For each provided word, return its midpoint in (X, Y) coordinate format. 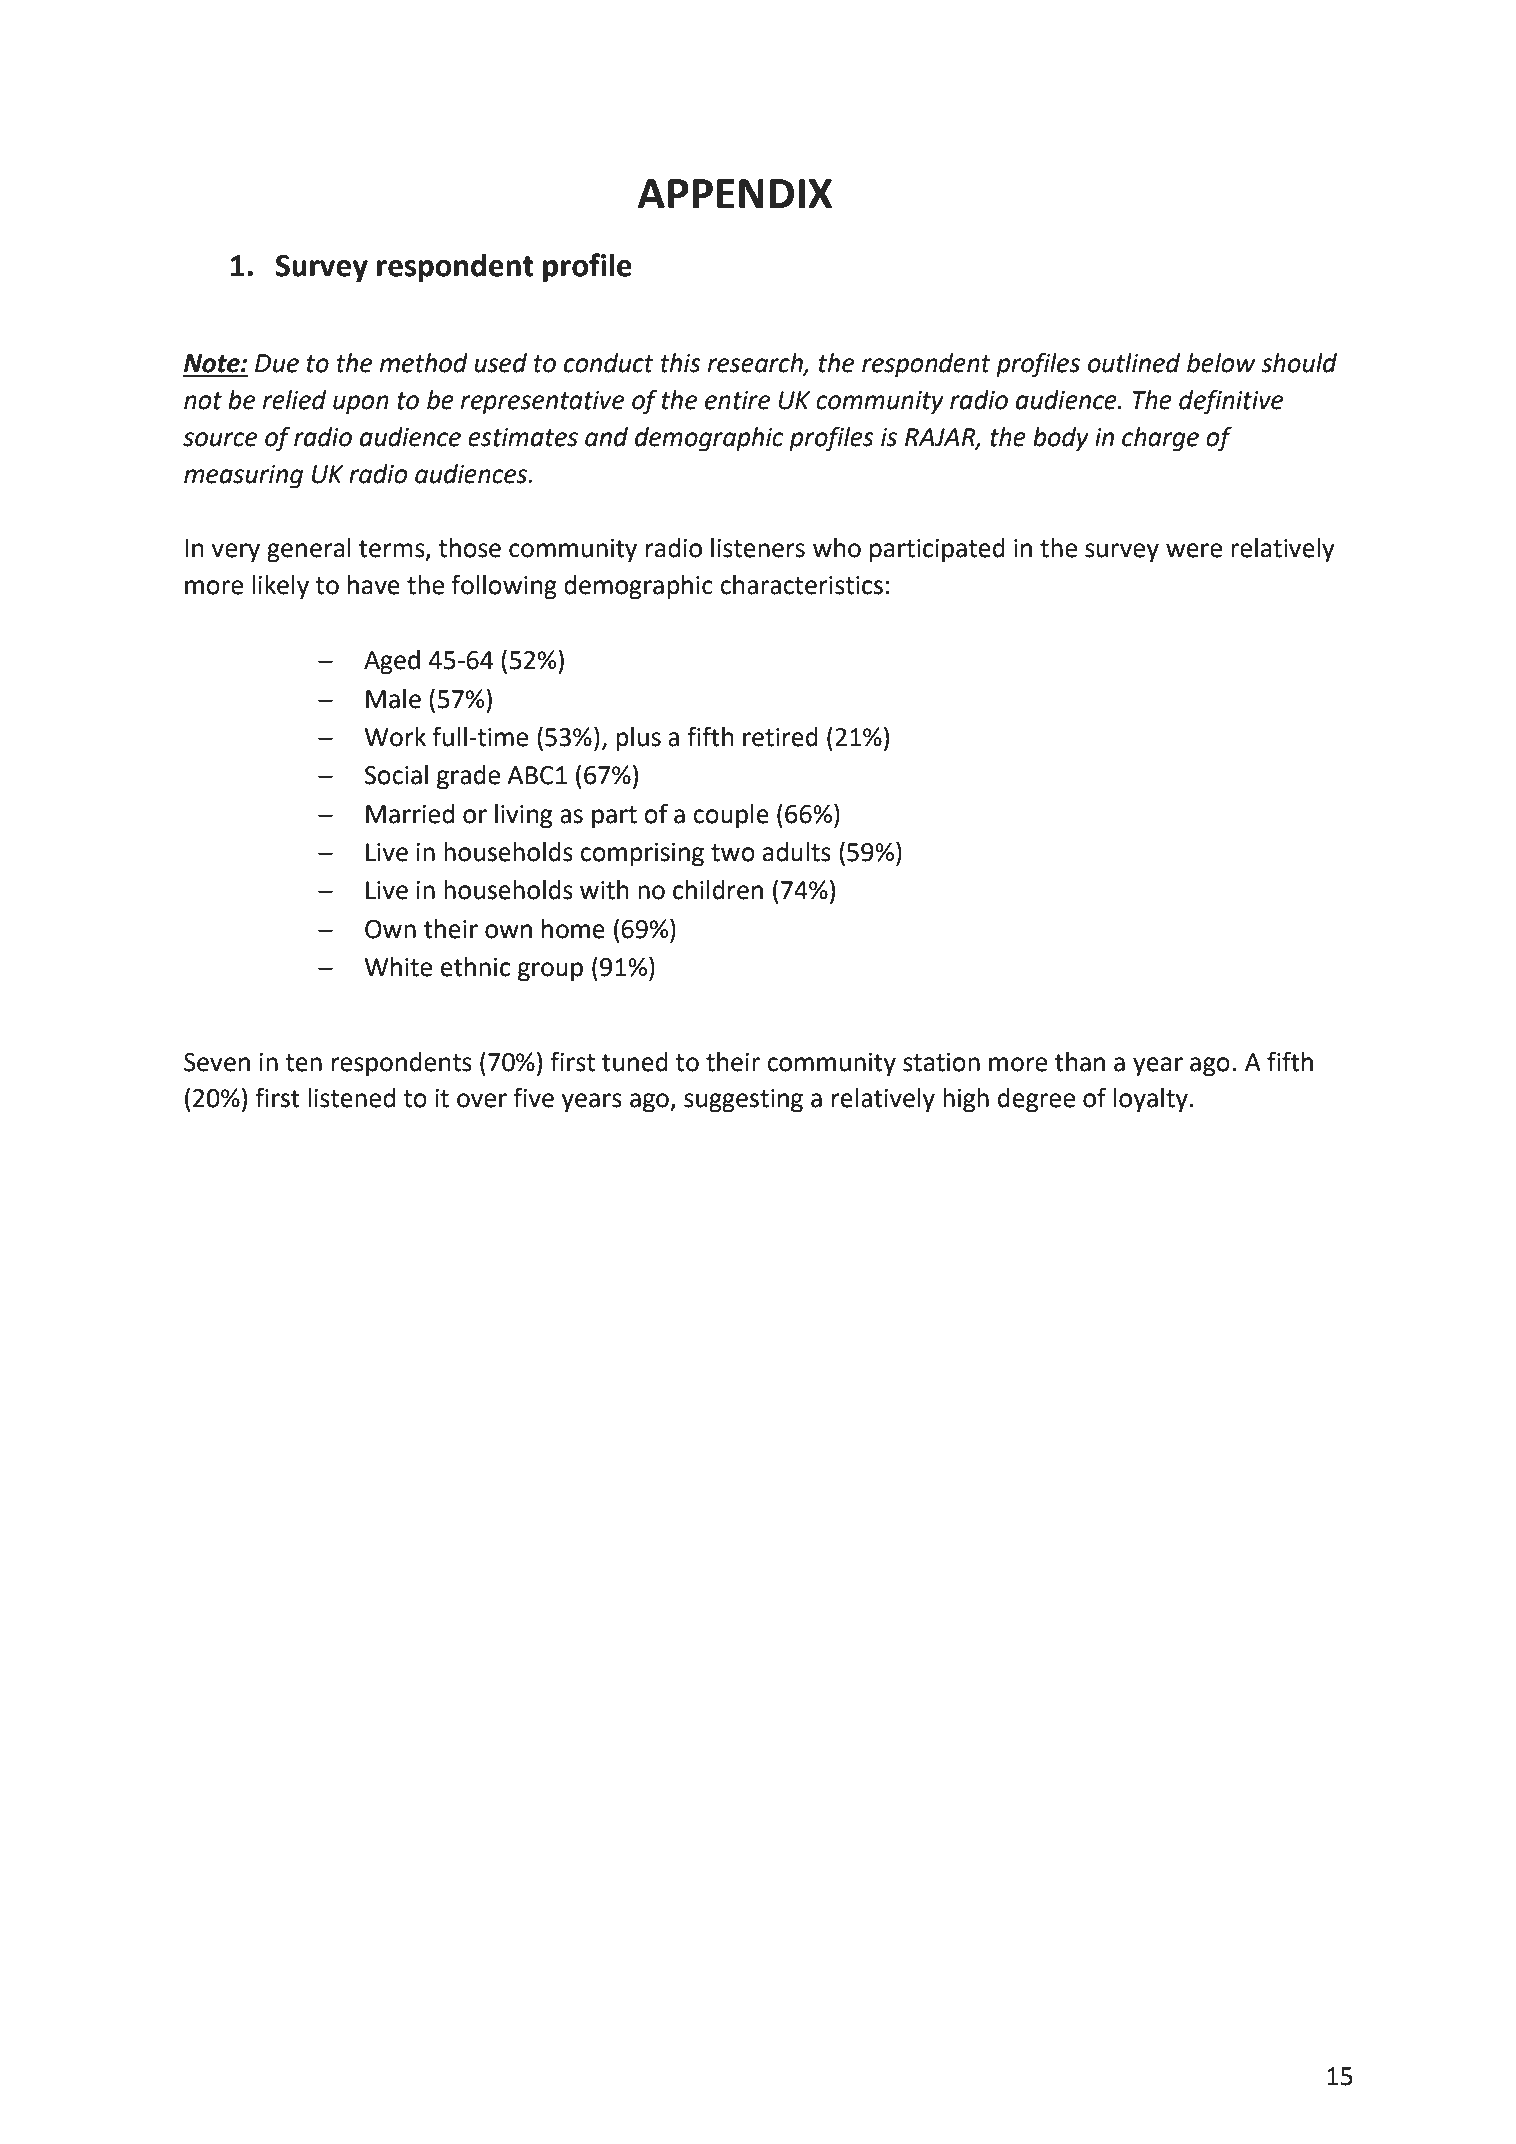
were (1194, 550)
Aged (392, 662)
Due (277, 363)
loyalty (1151, 1100)
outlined (1134, 363)
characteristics (801, 585)
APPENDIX (735, 193)
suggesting (743, 1101)
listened (351, 1098)
